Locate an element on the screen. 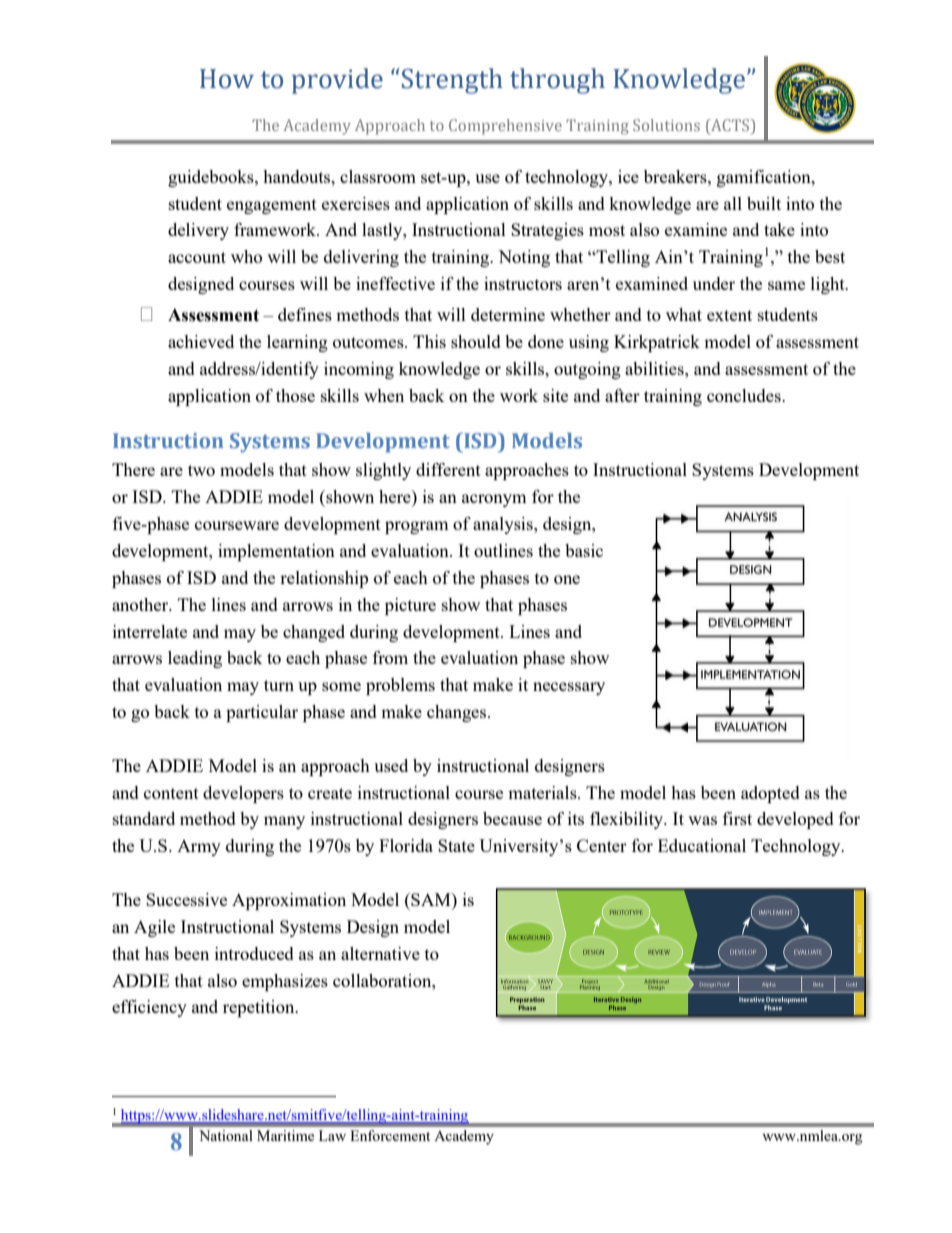 The width and height of the screenshot is (952, 1233). Strategies is located at coordinates (547, 231).
